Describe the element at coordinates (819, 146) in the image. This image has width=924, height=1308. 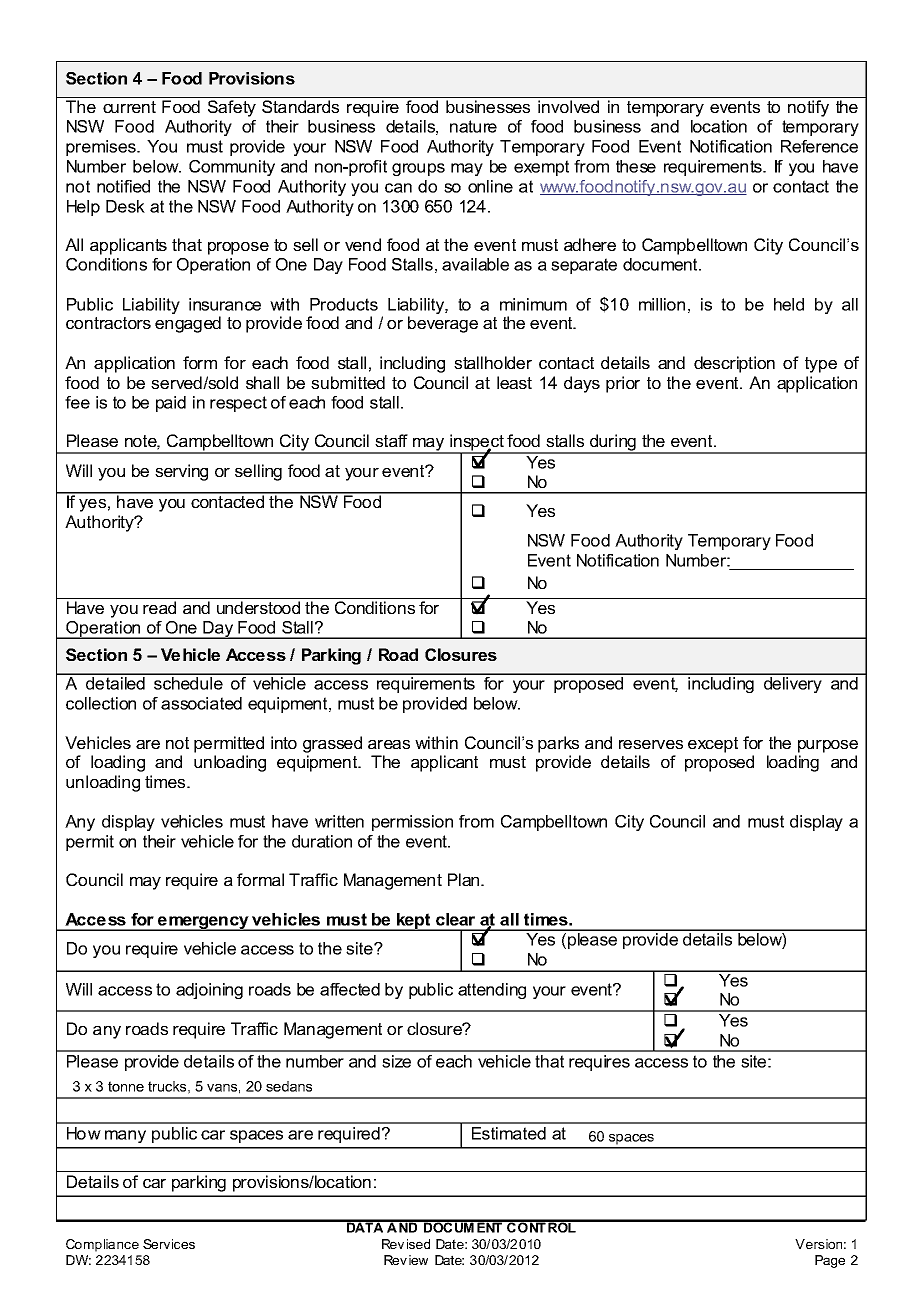
I see `Reference` at that location.
